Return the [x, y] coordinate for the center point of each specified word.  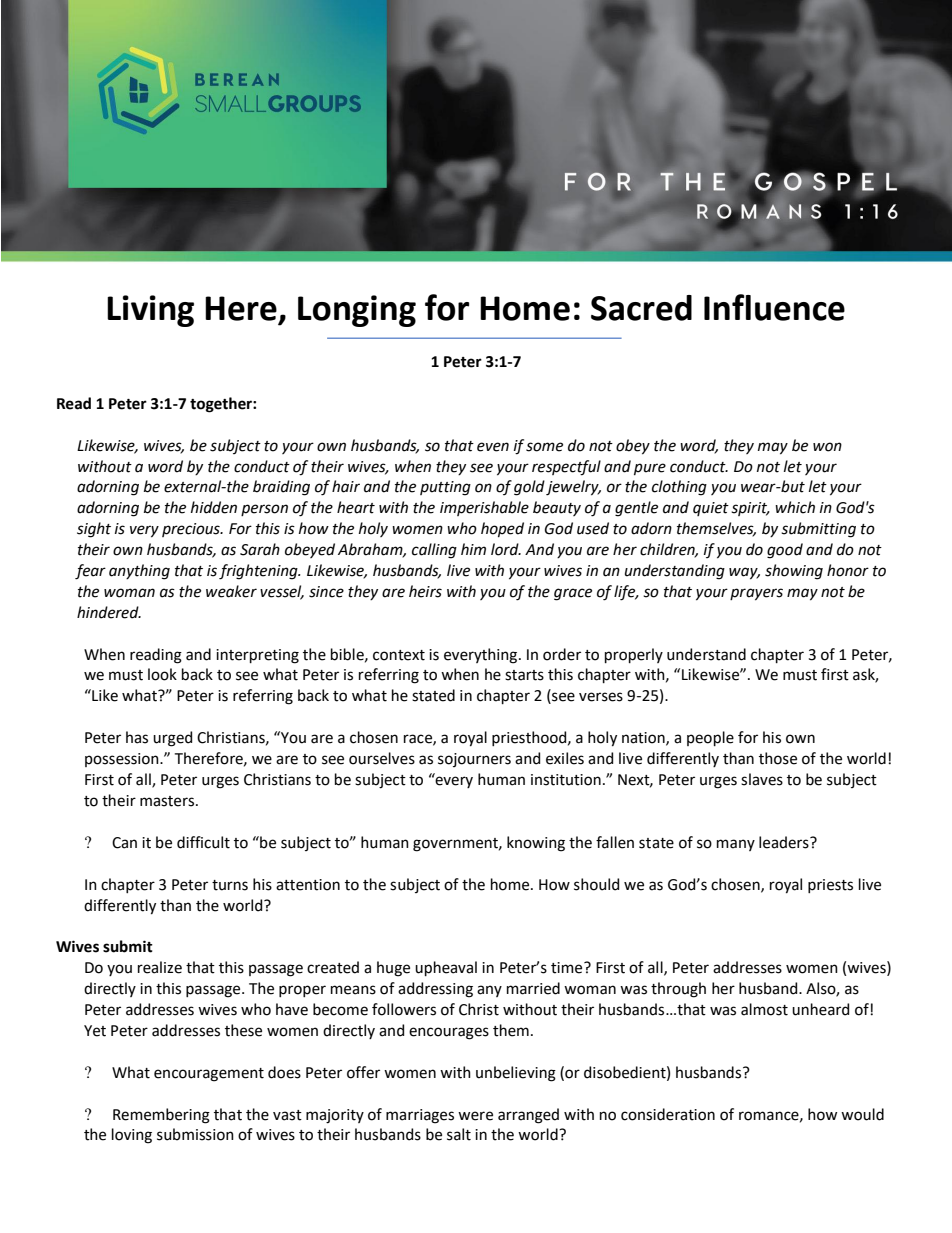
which [795, 507]
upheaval [446, 968]
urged [172, 739]
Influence [774, 307]
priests [830, 886]
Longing [357, 311]
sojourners [474, 760]
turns [230, 885]
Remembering [161, 1116]
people [710, 738]
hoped [502, 529]
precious [192, 530]
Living [150, 311]
